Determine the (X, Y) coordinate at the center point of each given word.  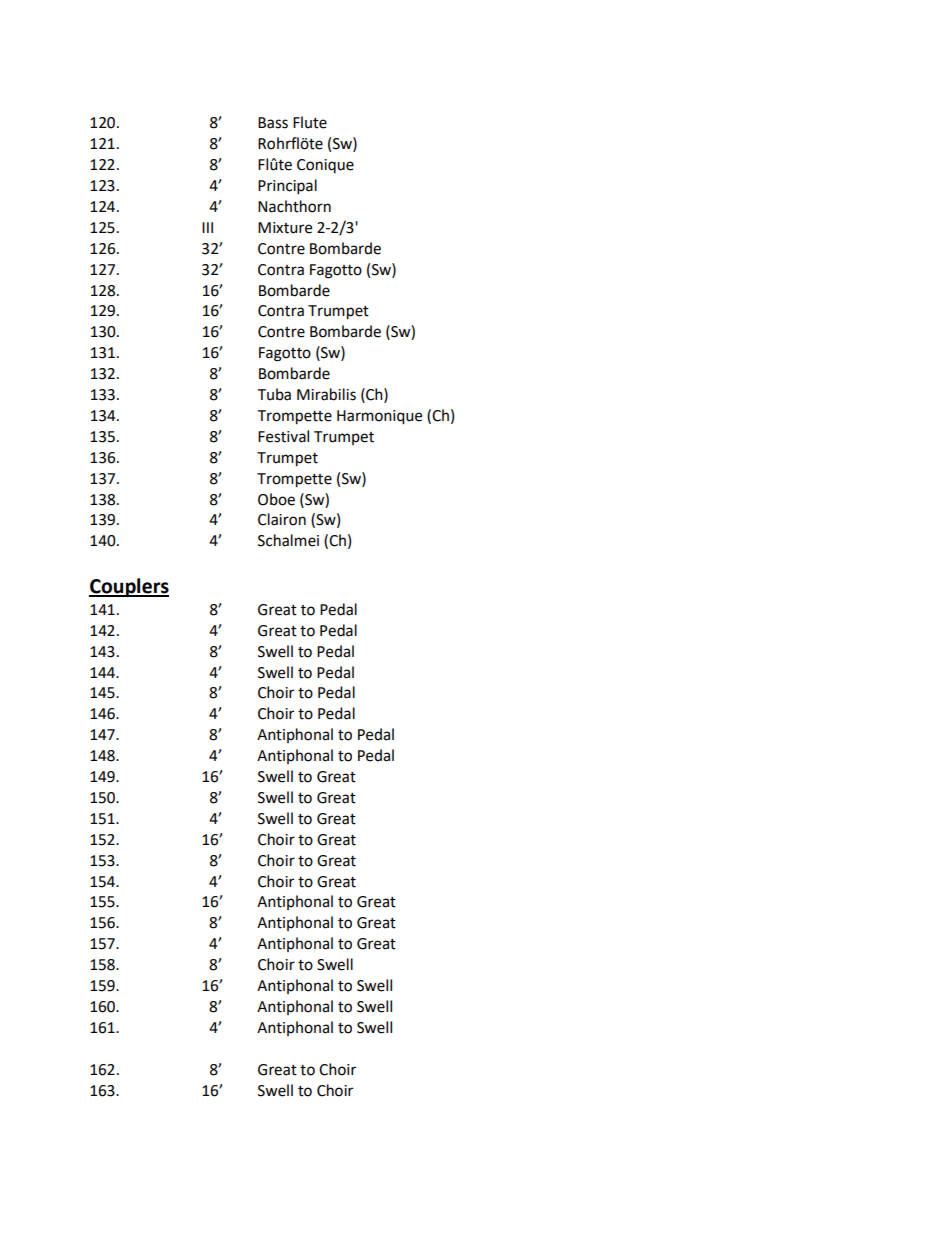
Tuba (274, 394)
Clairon (282, 519)
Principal (287, 187)
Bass (273, 123)
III (207, 227)
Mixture (285, 228)
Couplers (129, 587)
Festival (283, 436)
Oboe (276, 499)
